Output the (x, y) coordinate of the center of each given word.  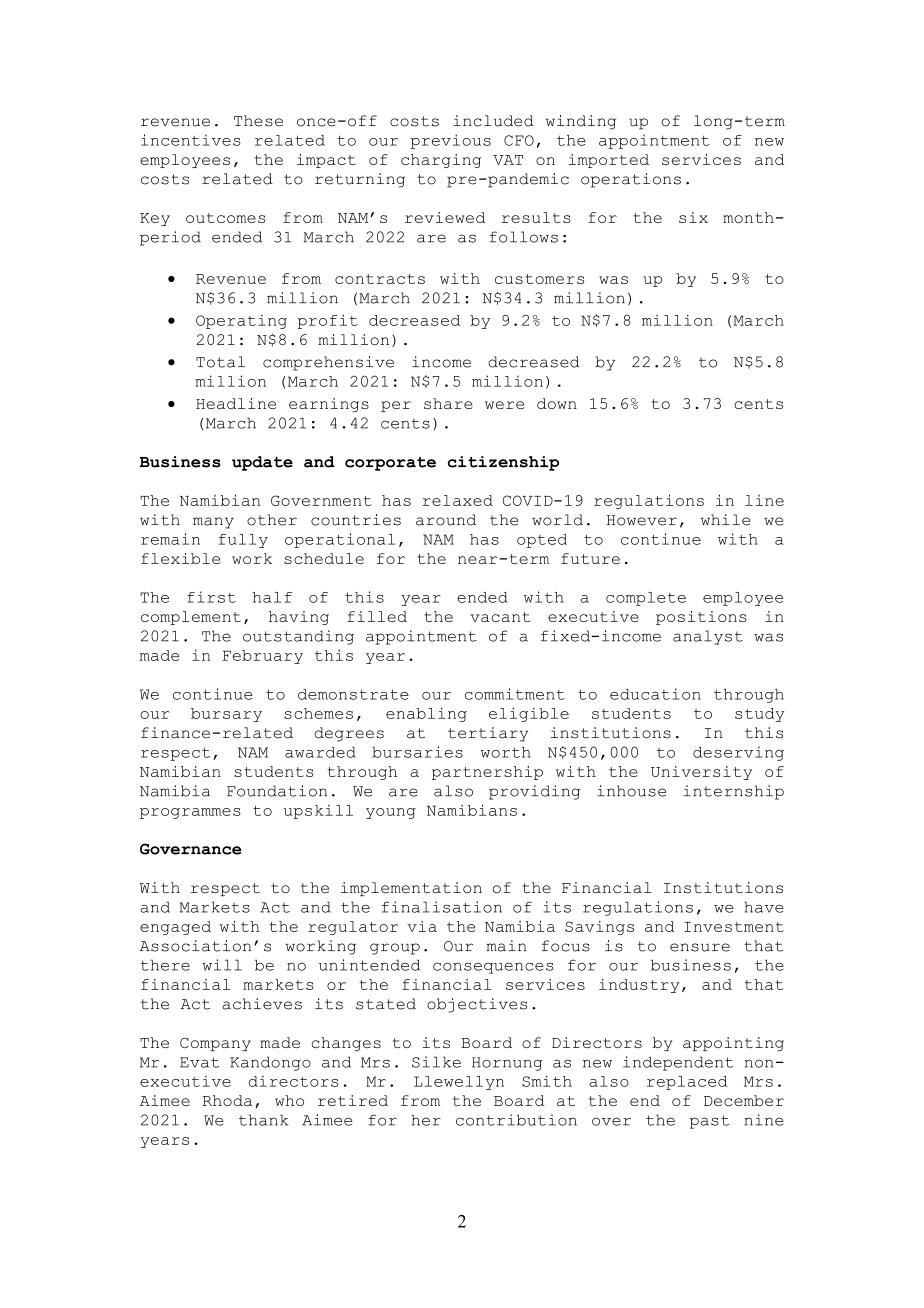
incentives (191, 140)
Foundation (277, 791)
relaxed (457, 500)
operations (631, 180)
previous (450, 141)
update (262, 463)
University (701, 773)
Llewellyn (459, 1083)
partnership (487, 773)
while (725, 520)
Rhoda (227, 1100)
